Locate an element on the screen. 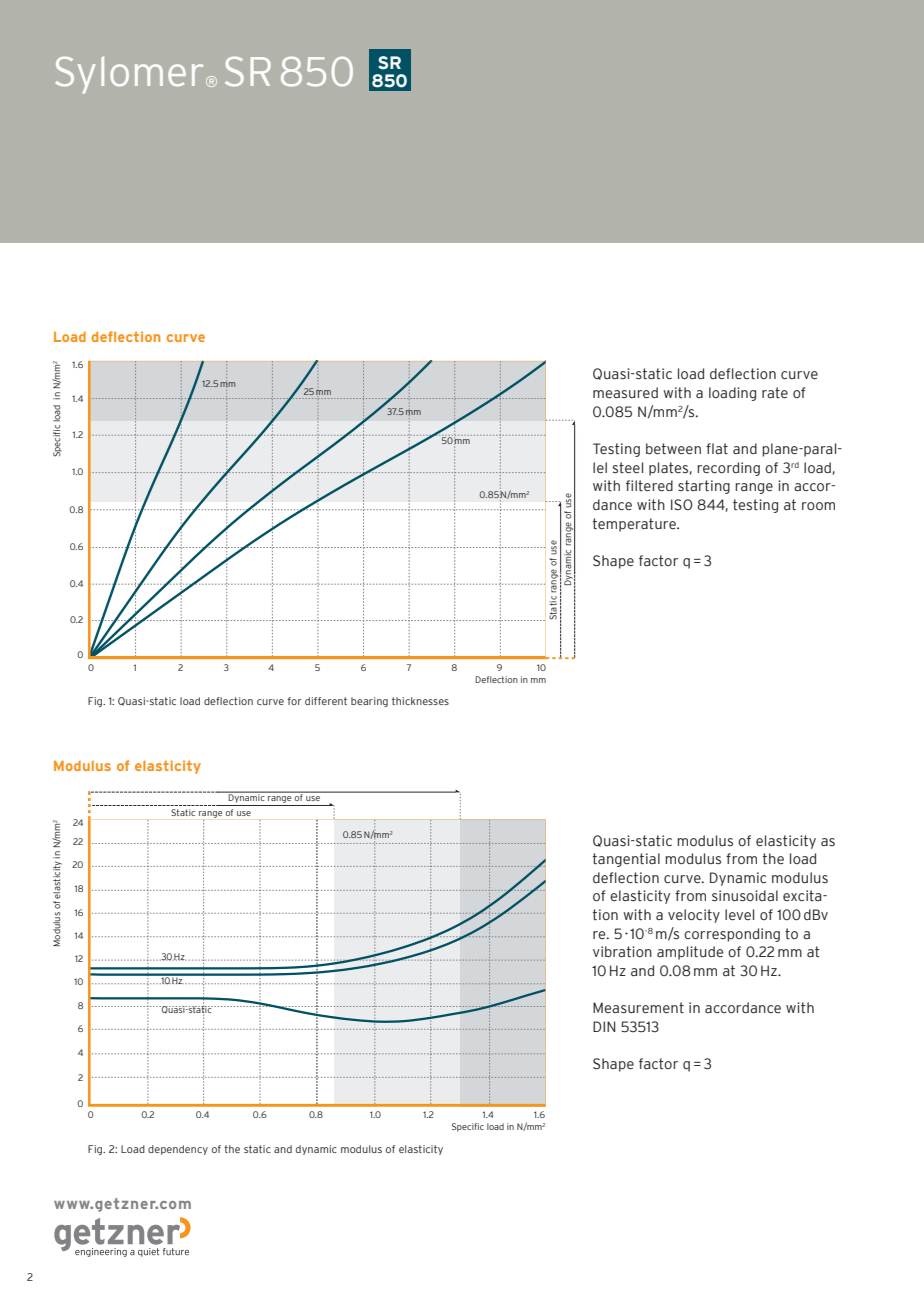 Image resolution: width=924 pixels, height=1308 pixels. for is located at coordinates (295, 701).
